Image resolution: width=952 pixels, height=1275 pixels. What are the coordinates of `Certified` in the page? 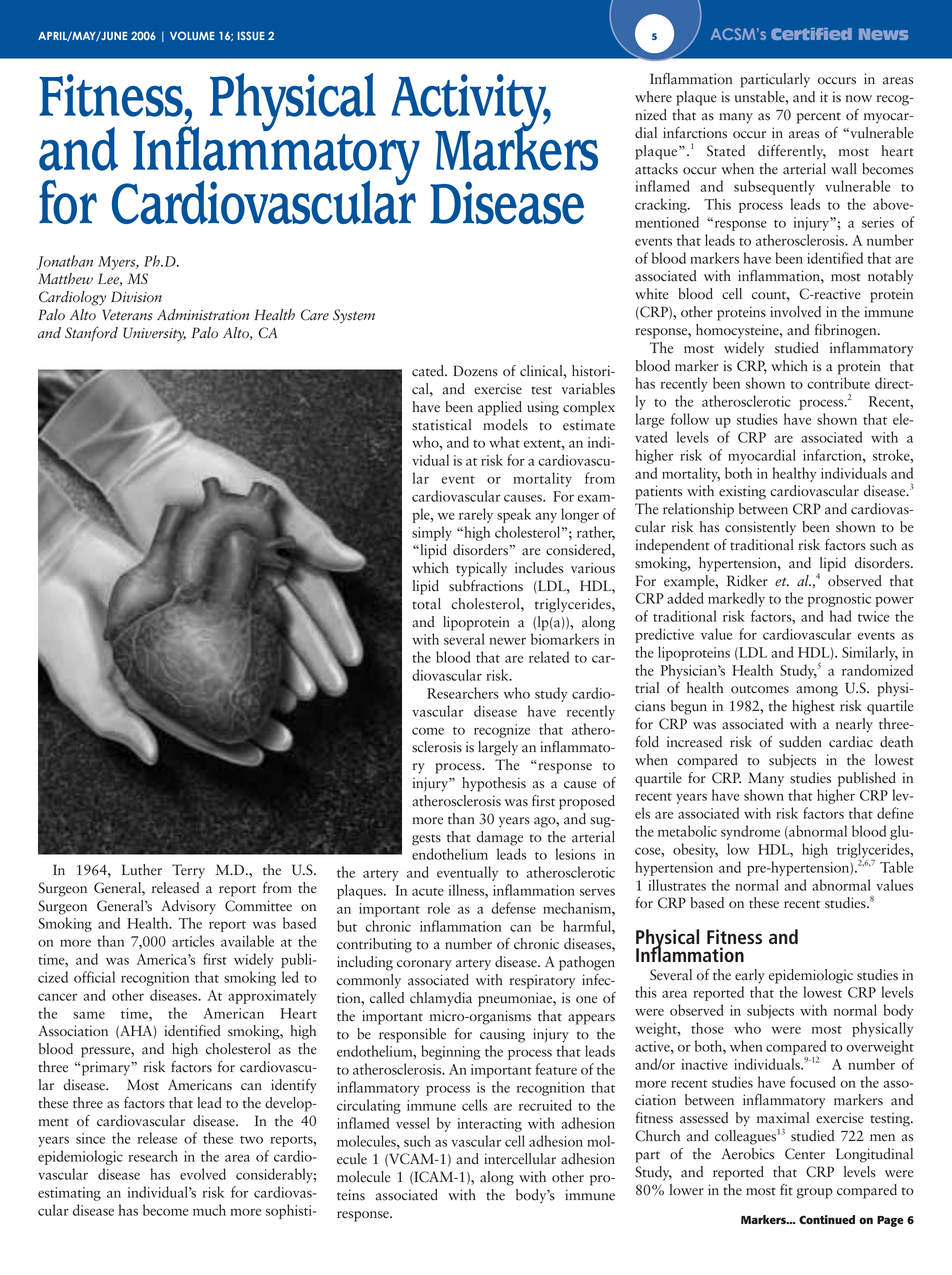 It's located at (811, 34).
